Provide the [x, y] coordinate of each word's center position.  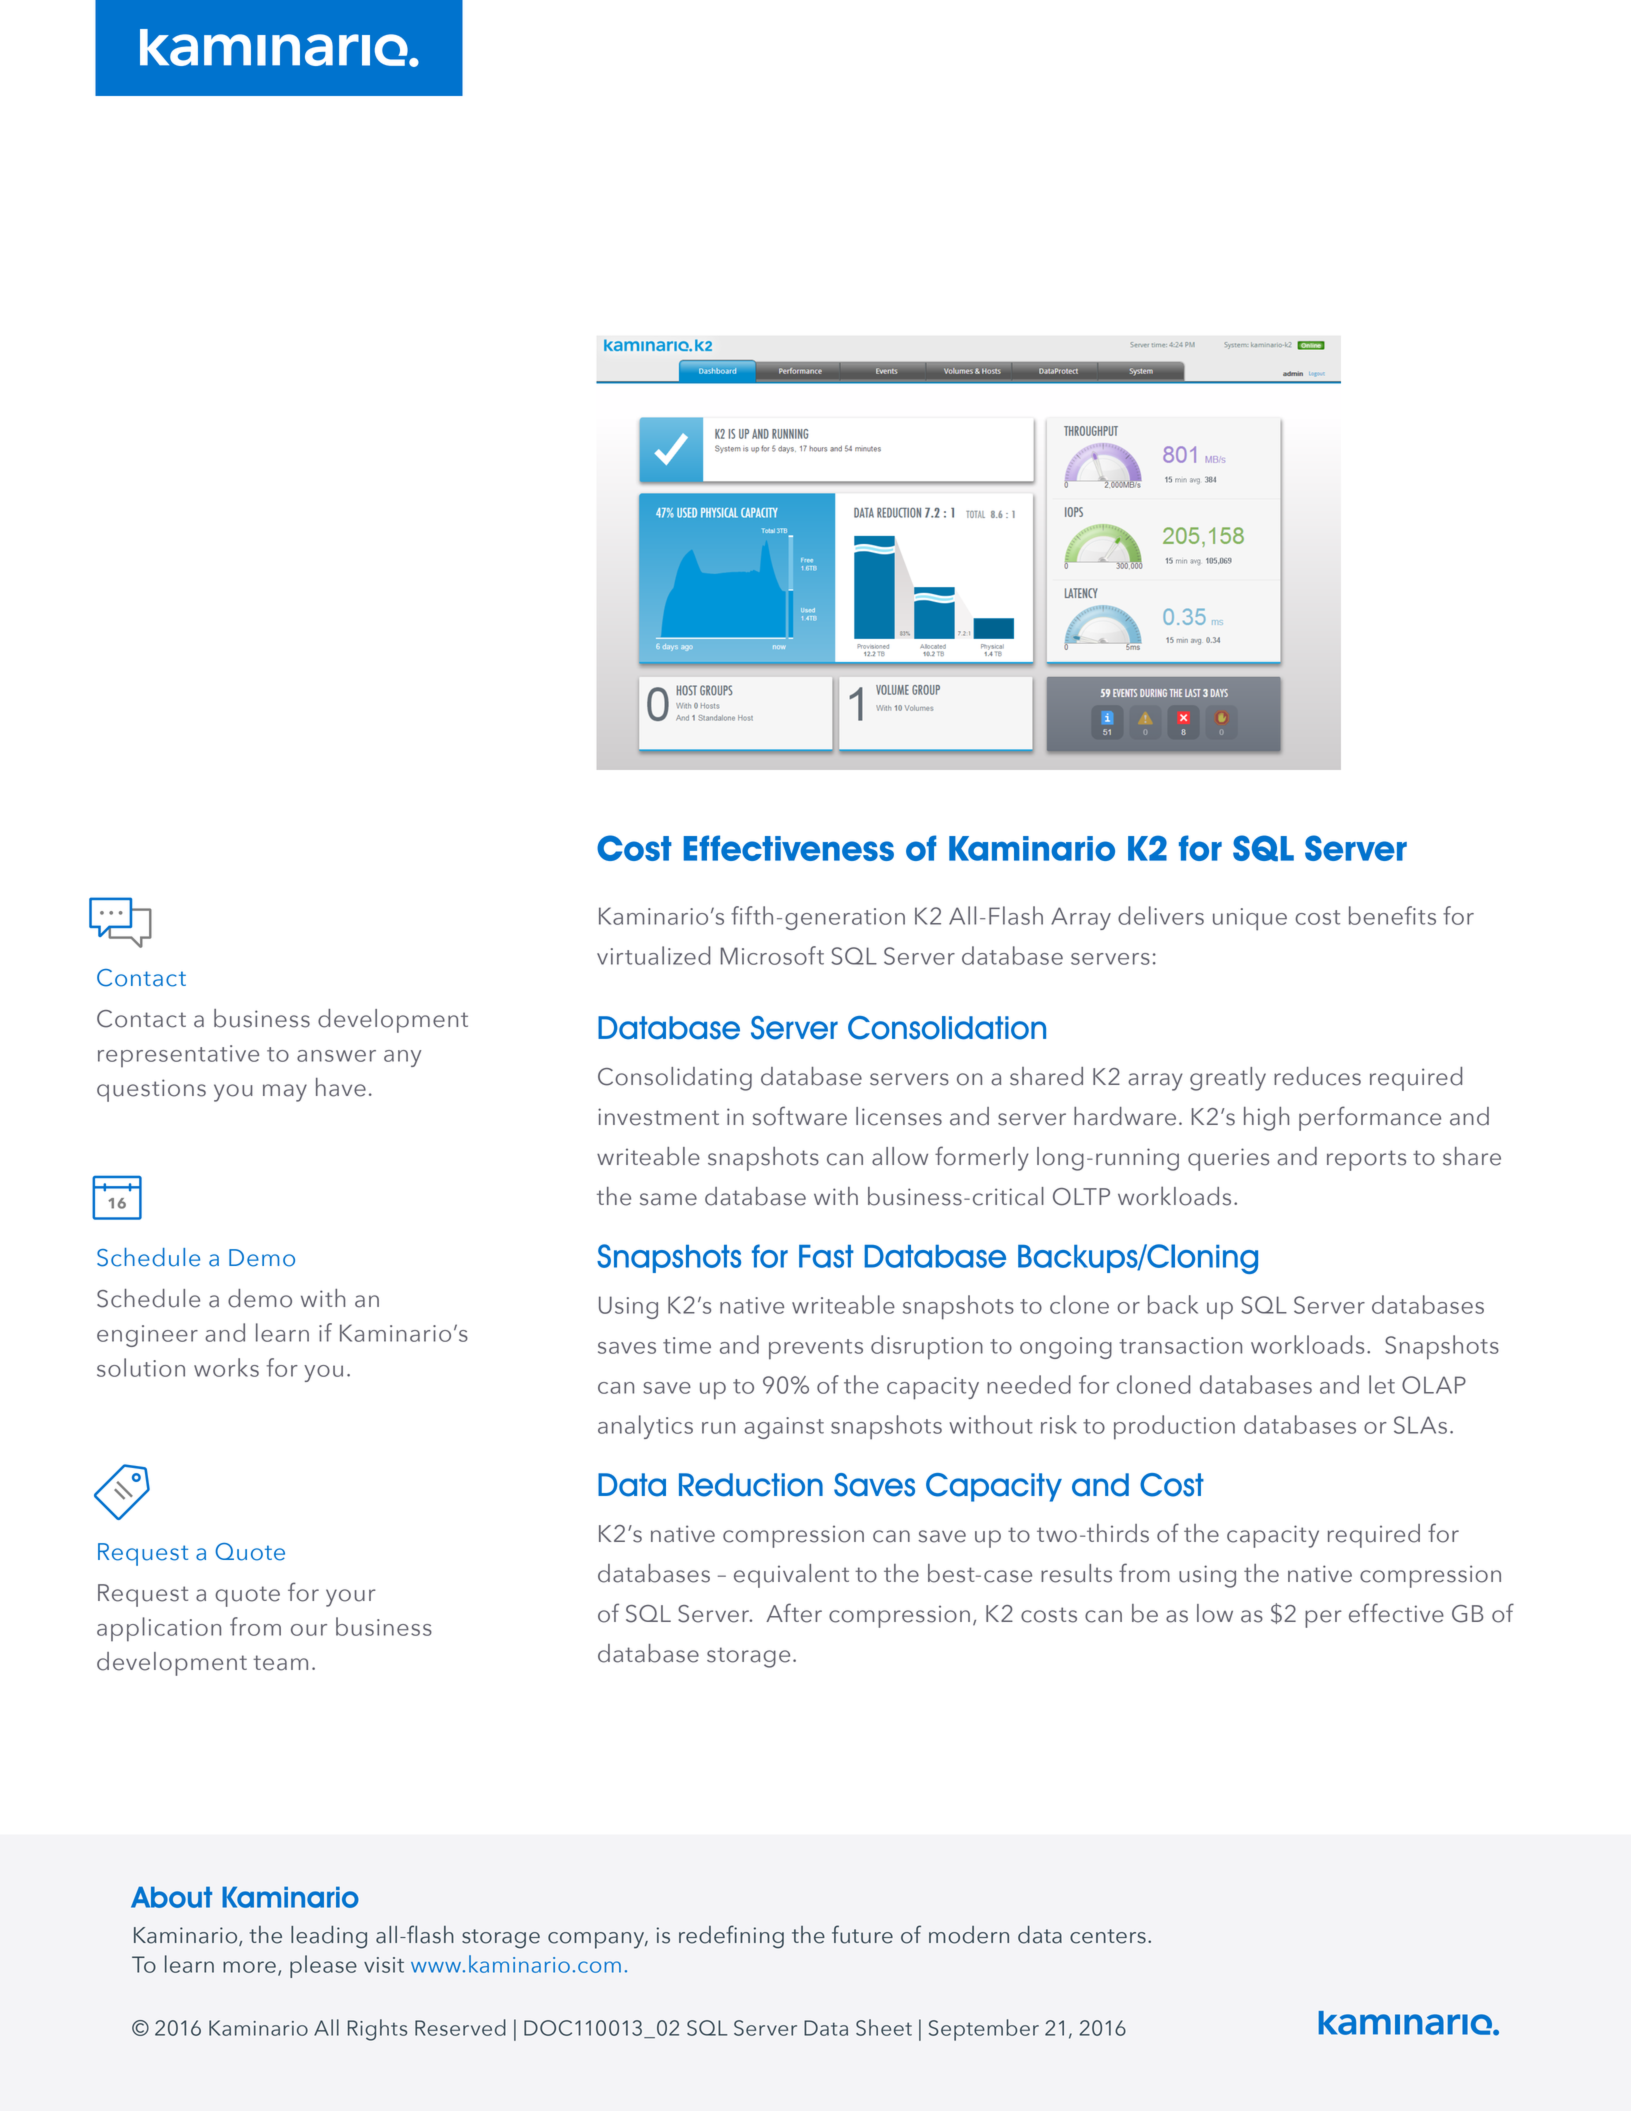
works [226, 1367]
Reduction [751, 1485]
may [285, 1093]
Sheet [884, 2027]
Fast [826, 1256]
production [1174, 1427]
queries [1228, 1159]
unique [1250, 919]
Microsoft [772, 955]
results [1076, 1573]
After [794, 1613]
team [280, 1663]
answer [336, 1056]
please [323, 1966]
